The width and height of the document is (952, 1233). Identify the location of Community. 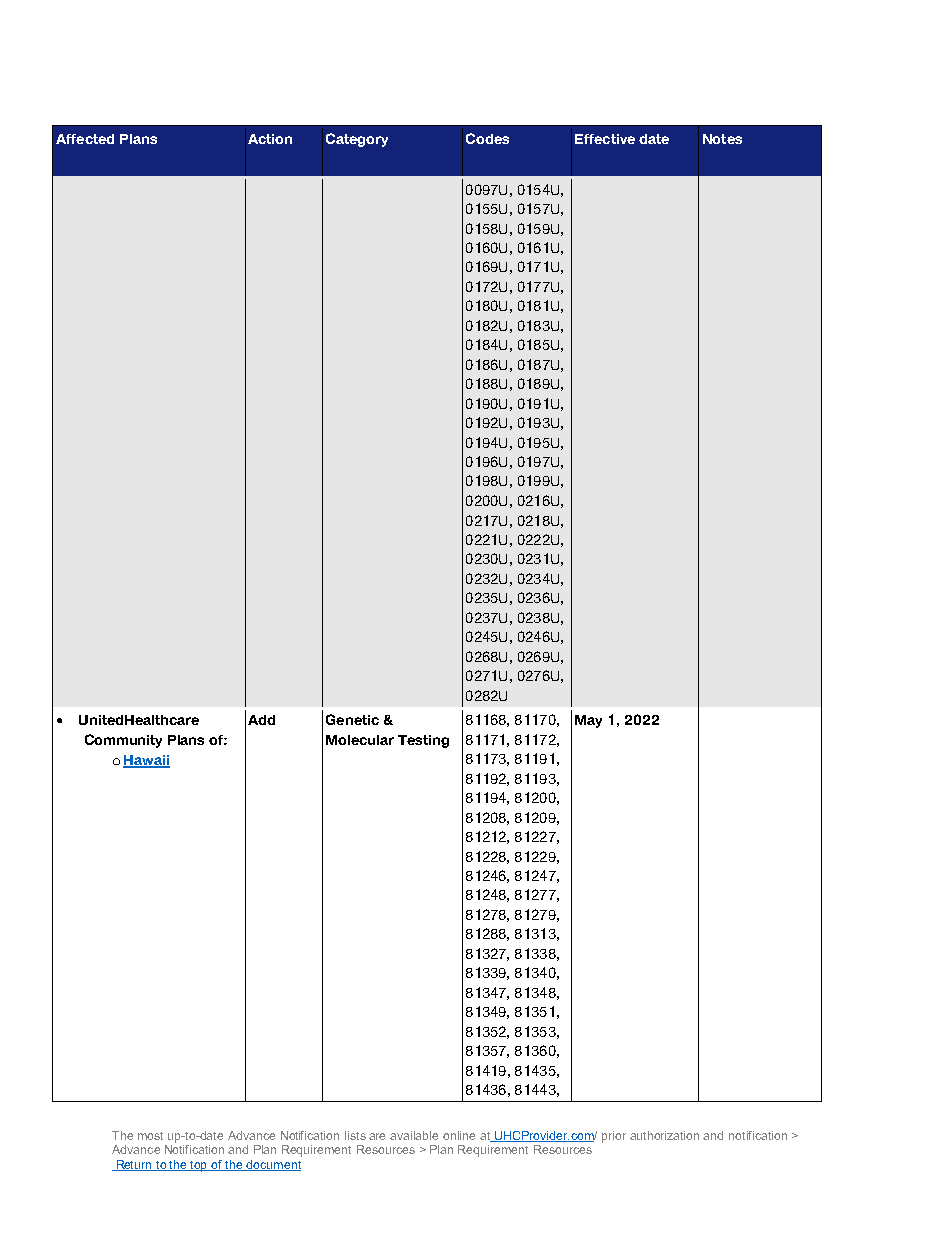
(123, 741).
